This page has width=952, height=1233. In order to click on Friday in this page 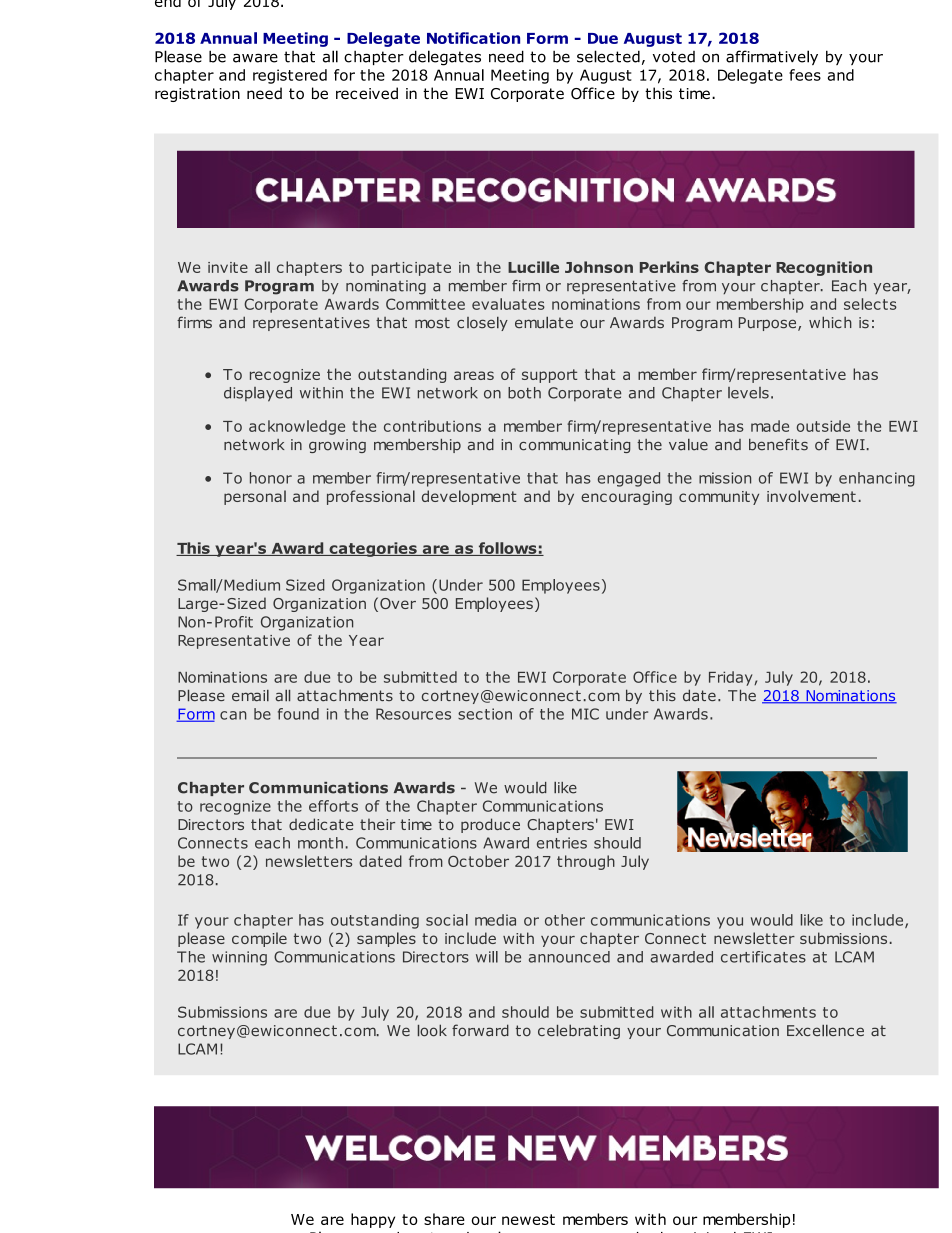, I will do `click(732, 678)`.
